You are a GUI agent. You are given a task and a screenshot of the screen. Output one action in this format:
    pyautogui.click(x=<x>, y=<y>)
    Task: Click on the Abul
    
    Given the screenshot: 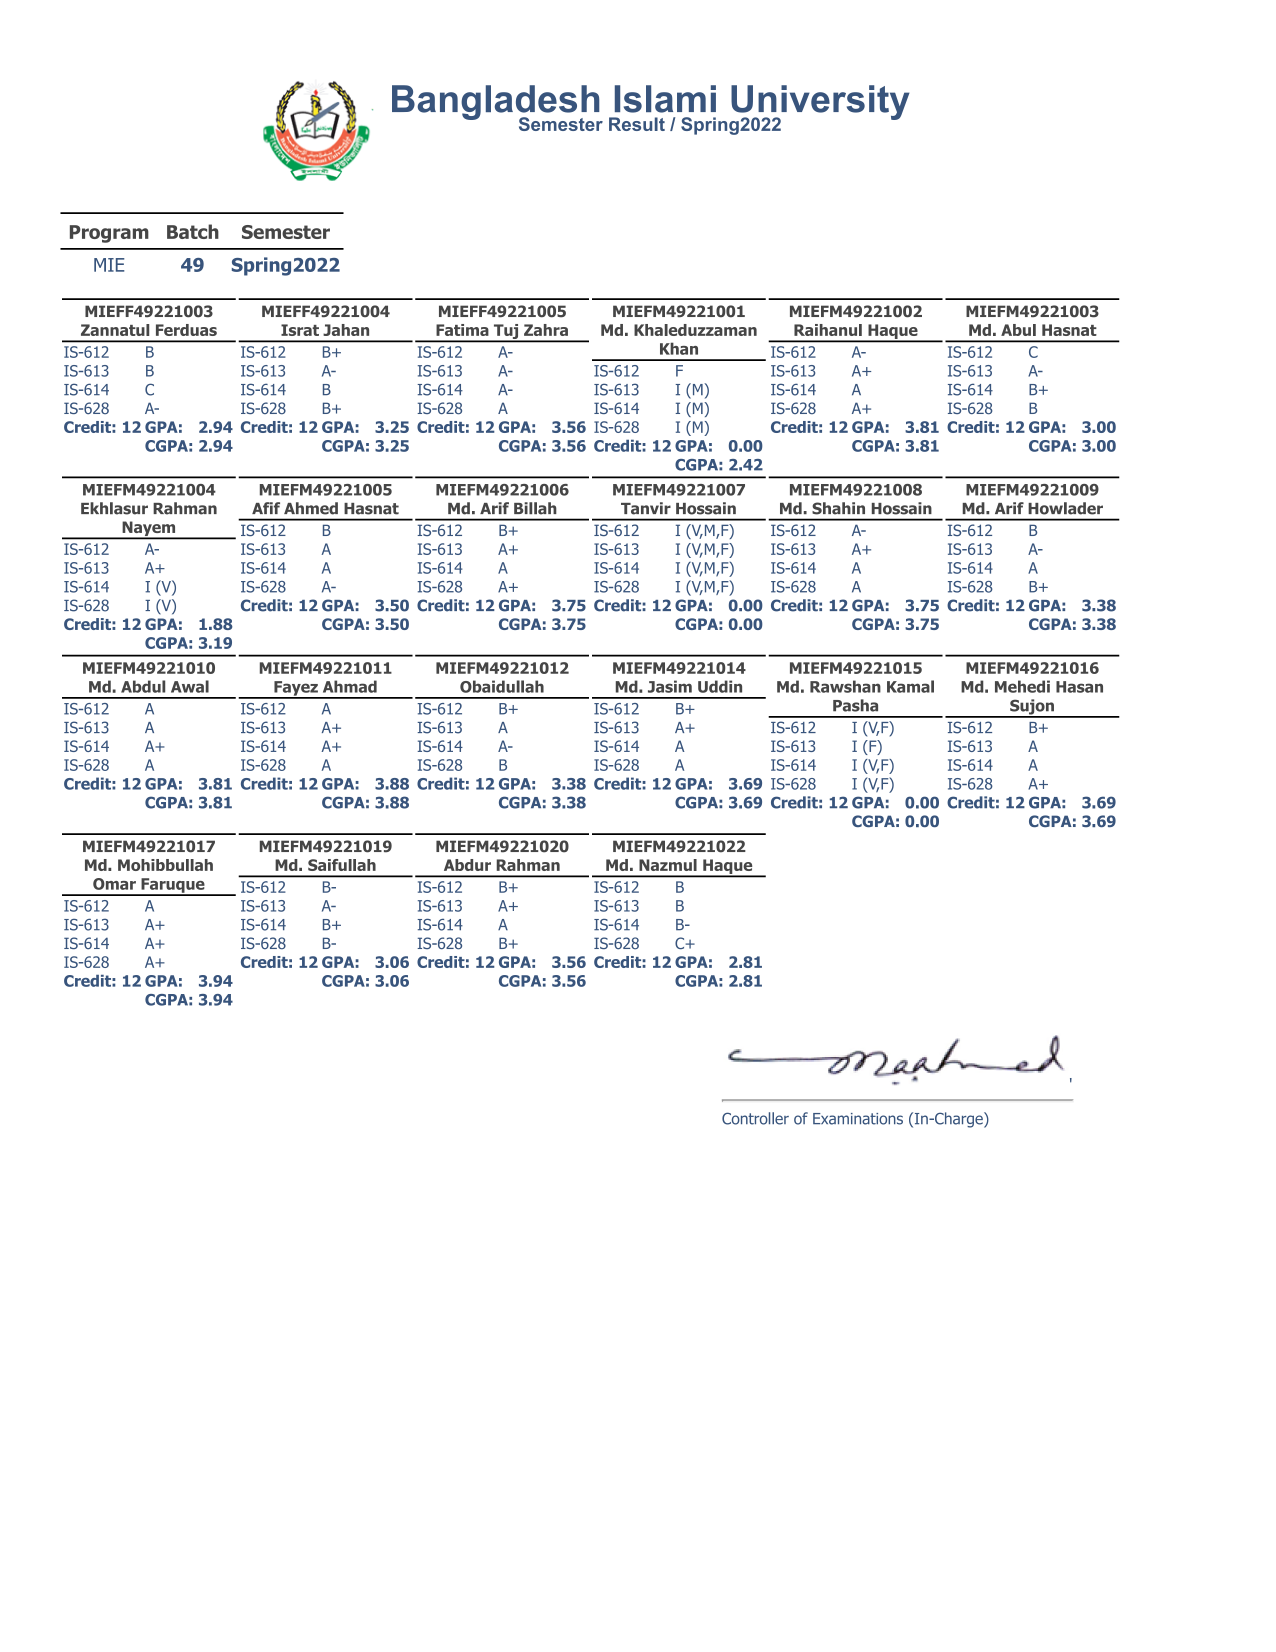 What is the action you would take?
    pyautogui.click(x=1018, y=330)
